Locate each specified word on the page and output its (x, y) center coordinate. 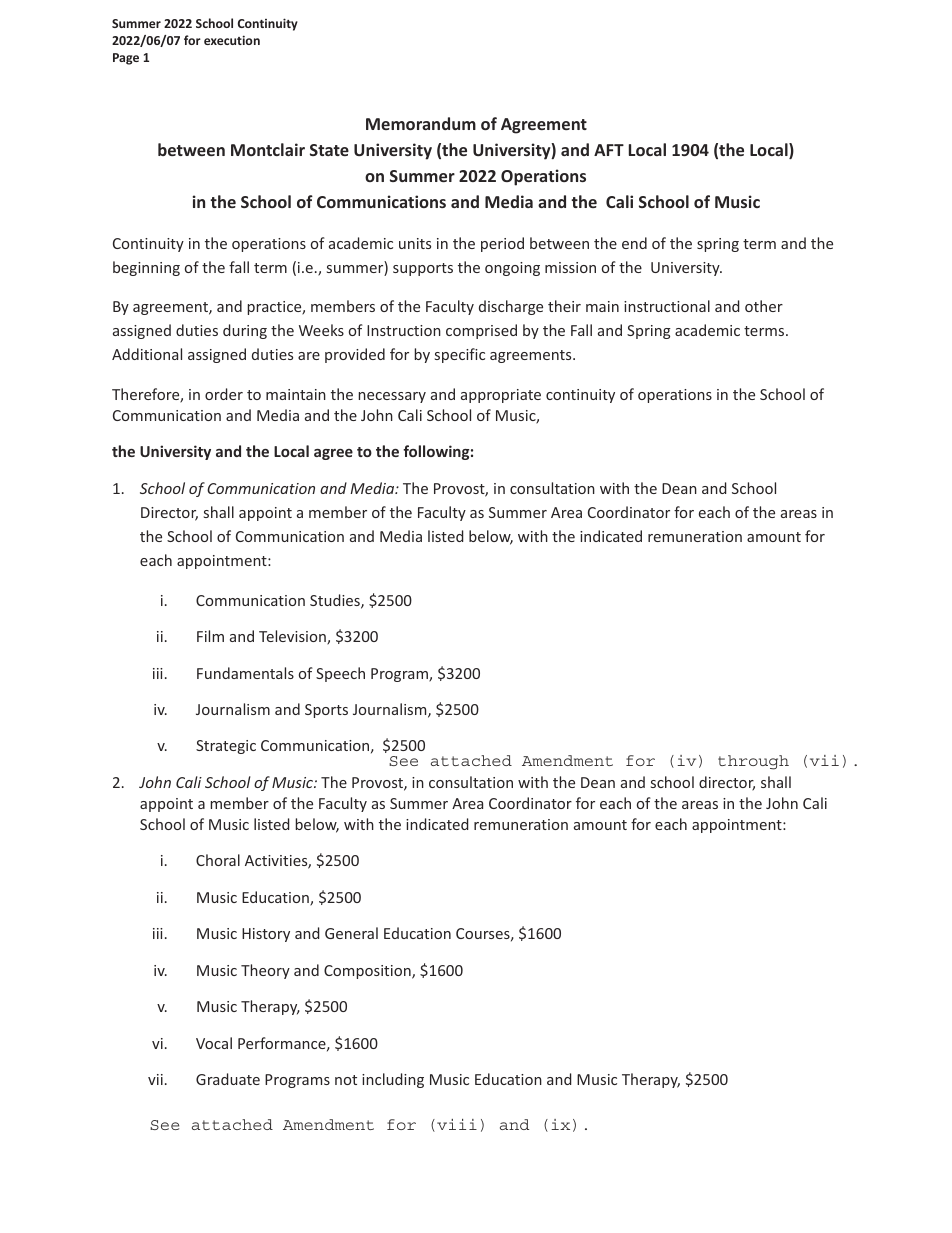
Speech (340, 674)
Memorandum (421, 123)
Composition (368, 972)
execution (232, 40)
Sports (326, 711)
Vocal (214, 1043)
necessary (392, 397)
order (224, 394)
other (764, 306)
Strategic (226, 747)
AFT (609, 150)
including (393, 1080)
